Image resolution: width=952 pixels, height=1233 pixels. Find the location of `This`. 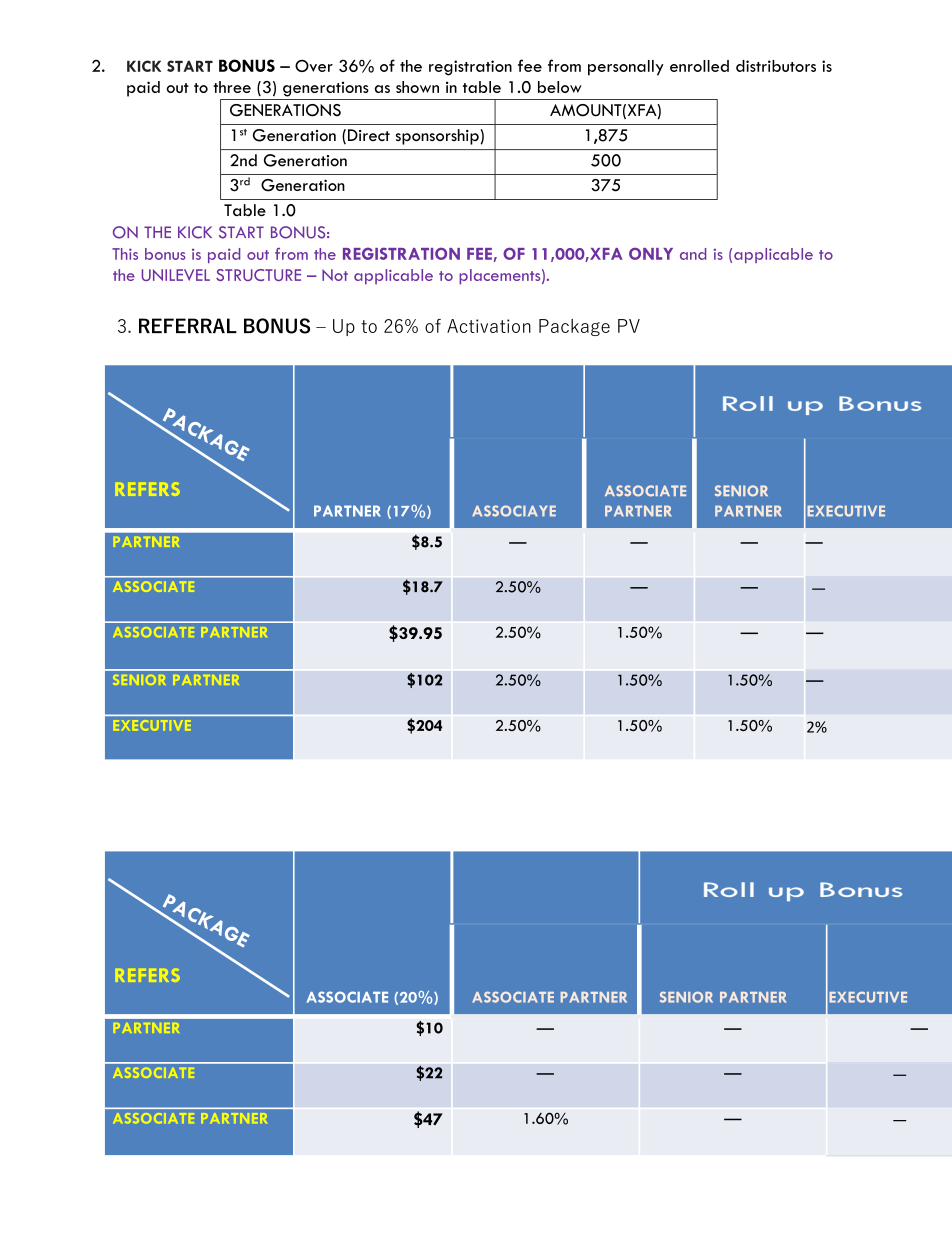

This is located at coordinates (125, 254).
